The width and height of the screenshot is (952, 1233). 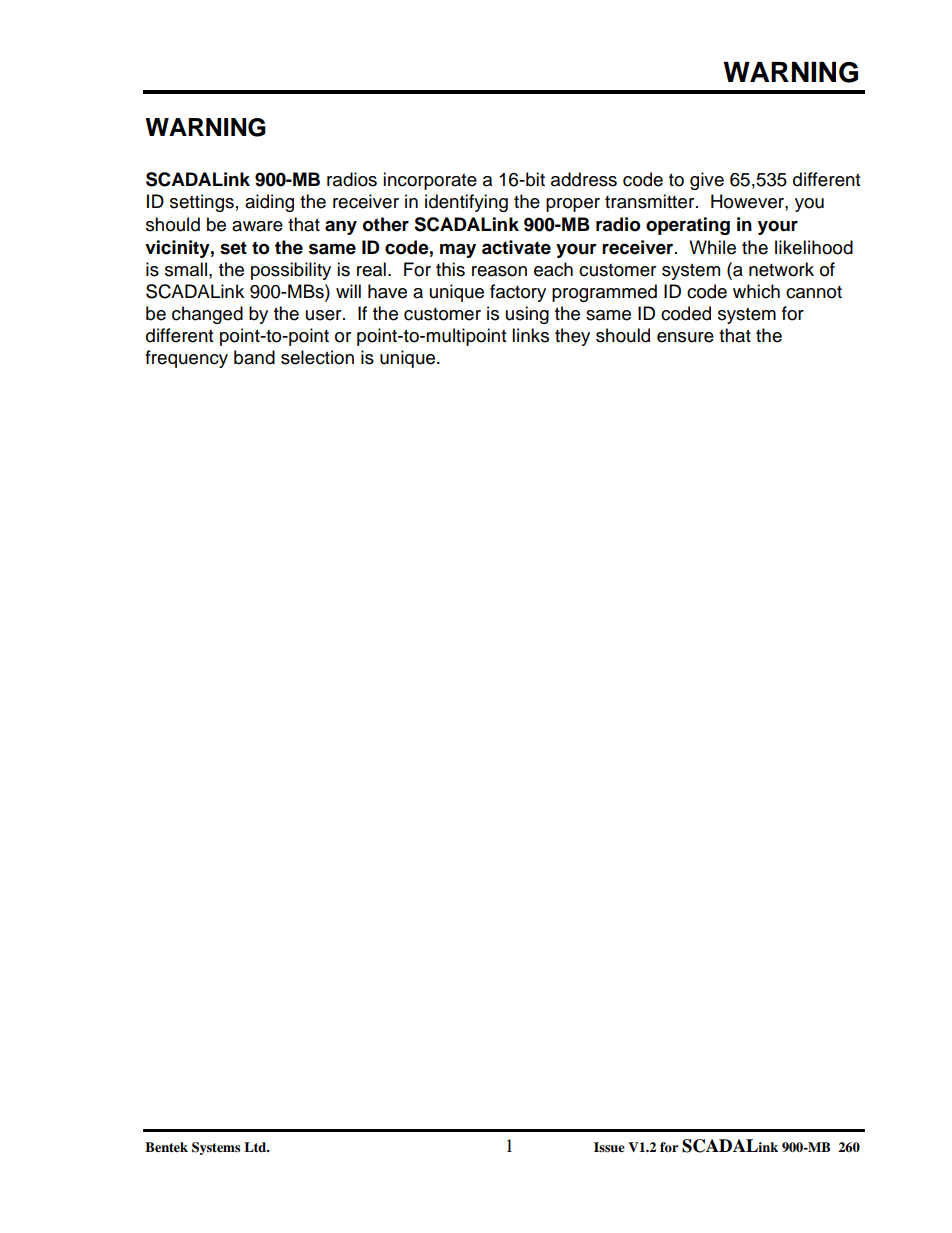 What do you see at coordinates (707, 181) in the screenshot?
I see `give` at bounding box center [707, 181].
